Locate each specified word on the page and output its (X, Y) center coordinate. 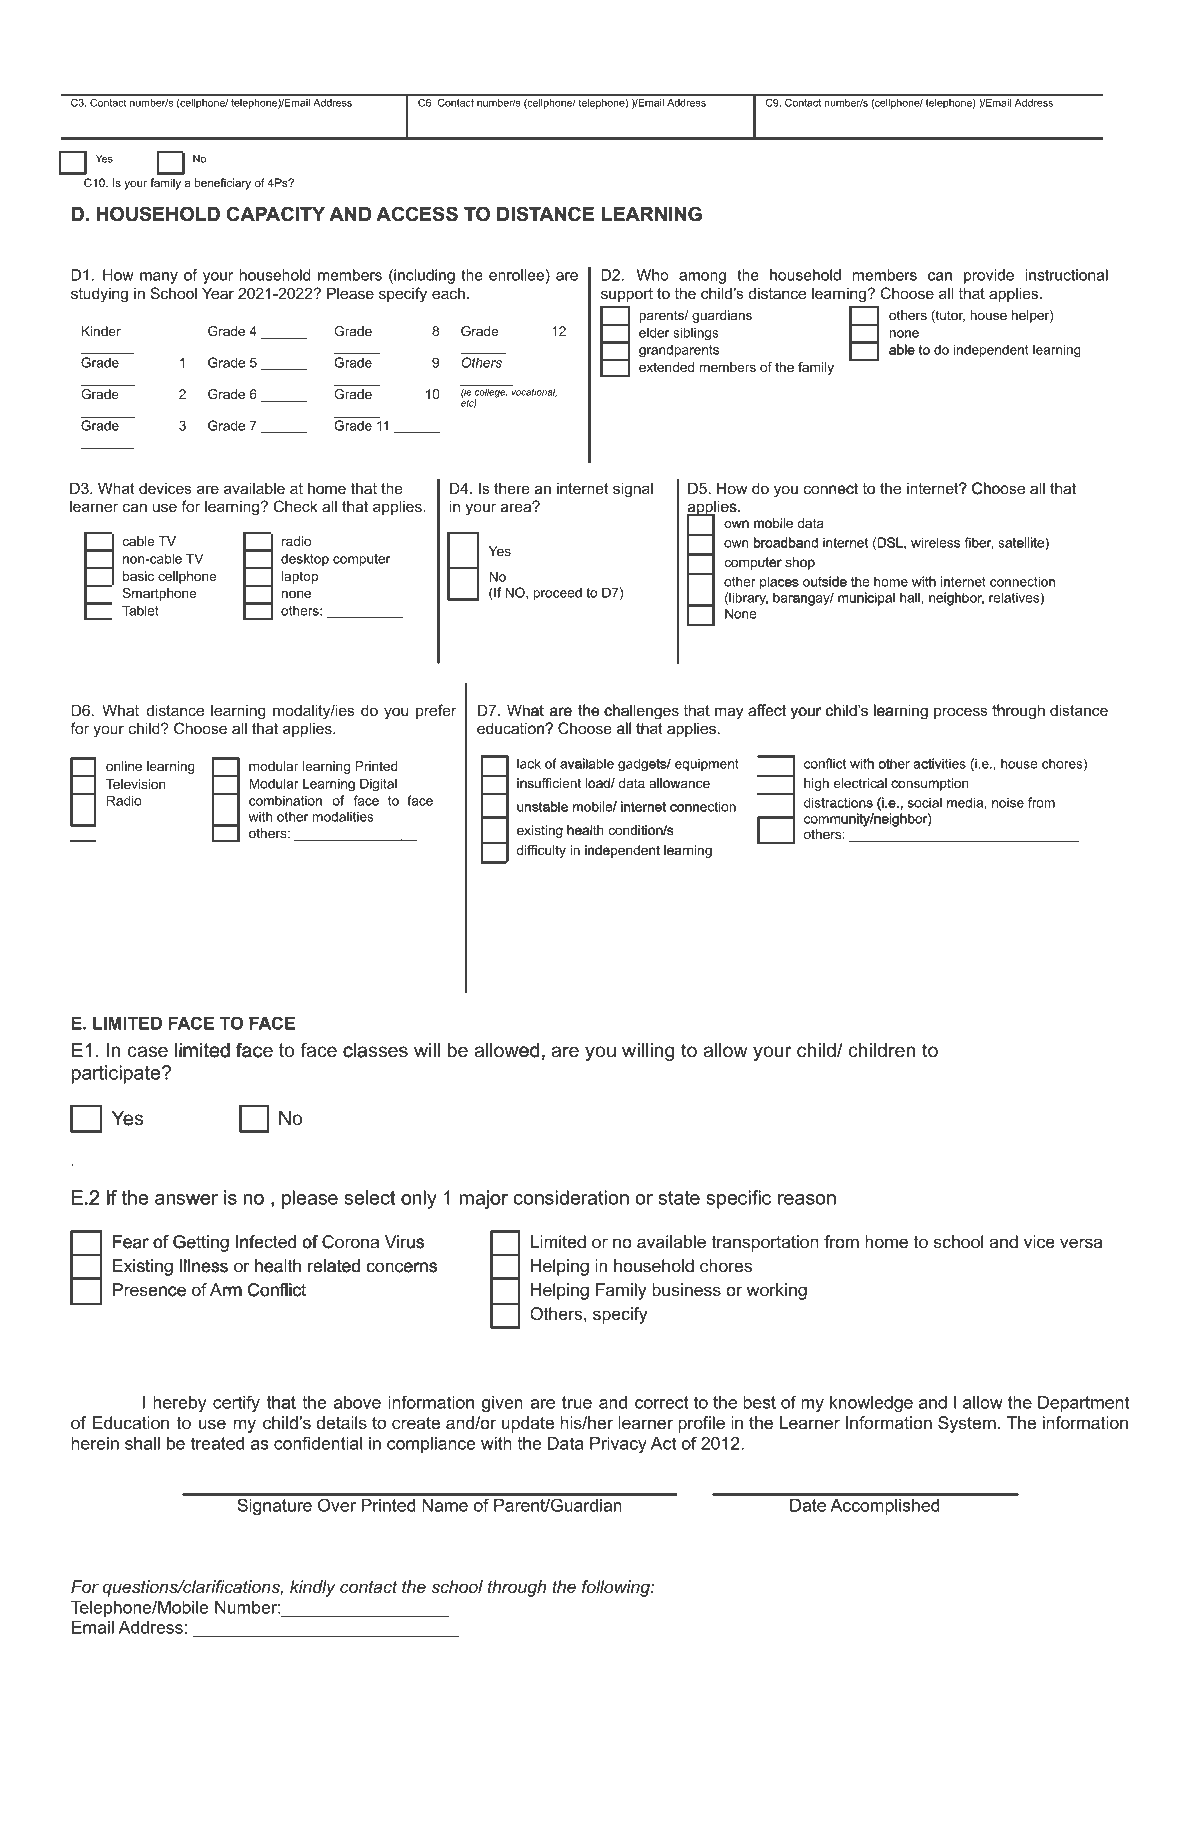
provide (989, 276)
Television (136, 784)
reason (807, 1199)
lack (529, 763)
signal (633, 490)
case (147, 1052)
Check (296, 506)
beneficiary (223, 184)
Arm (226, 1289)
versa (1081, 1243)
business (686, 1289)
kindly (313, 1588)
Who (653, 275)
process (961, 713)
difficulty (541, 851)
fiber (978, 543)
